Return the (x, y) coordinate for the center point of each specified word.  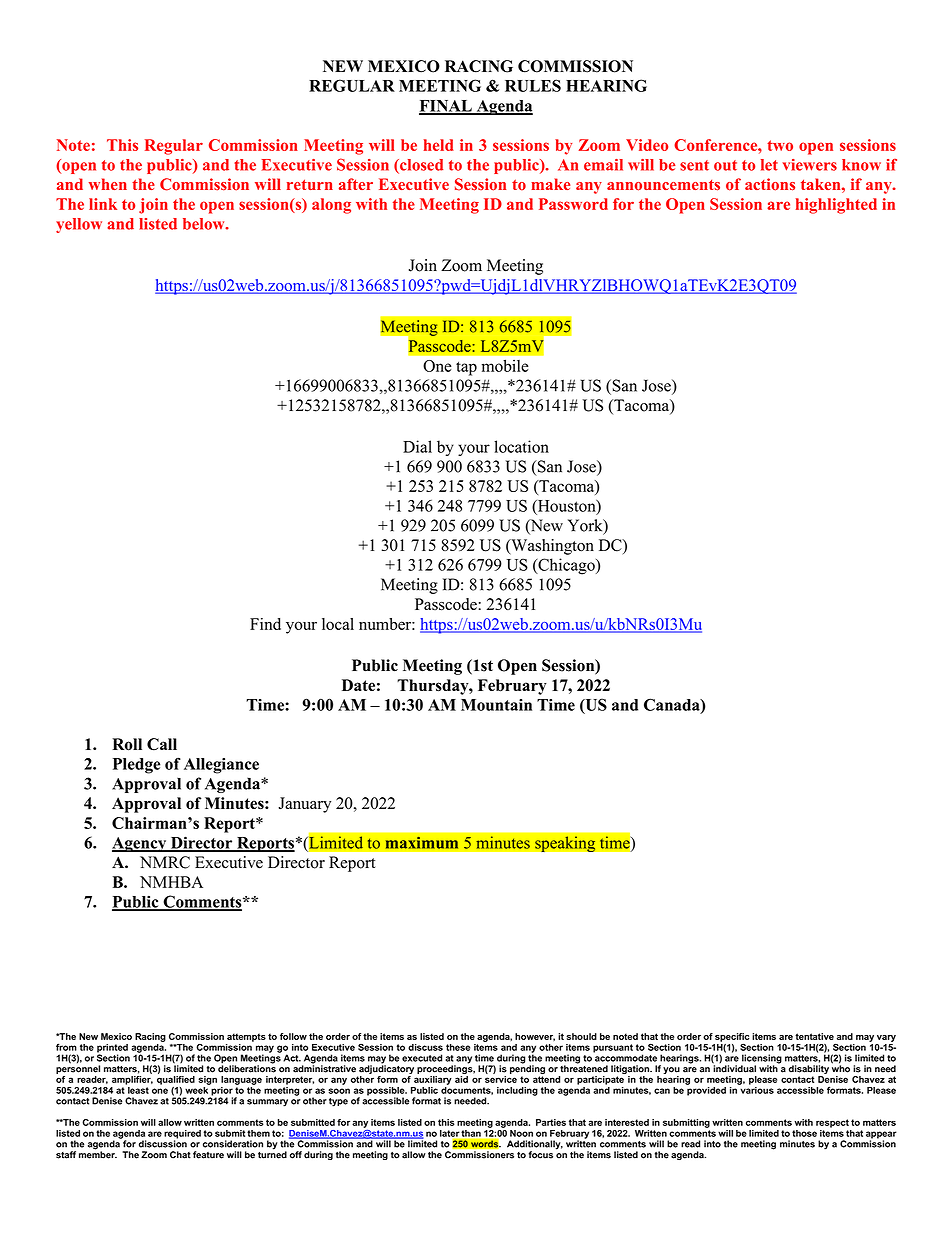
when (108, 184)
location (521, 446)
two (780, 145)
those (804, 1133)
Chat (180, 1155)
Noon (521, 1133)
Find (265, 624)
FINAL (446, 107)
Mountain (496, 705)
